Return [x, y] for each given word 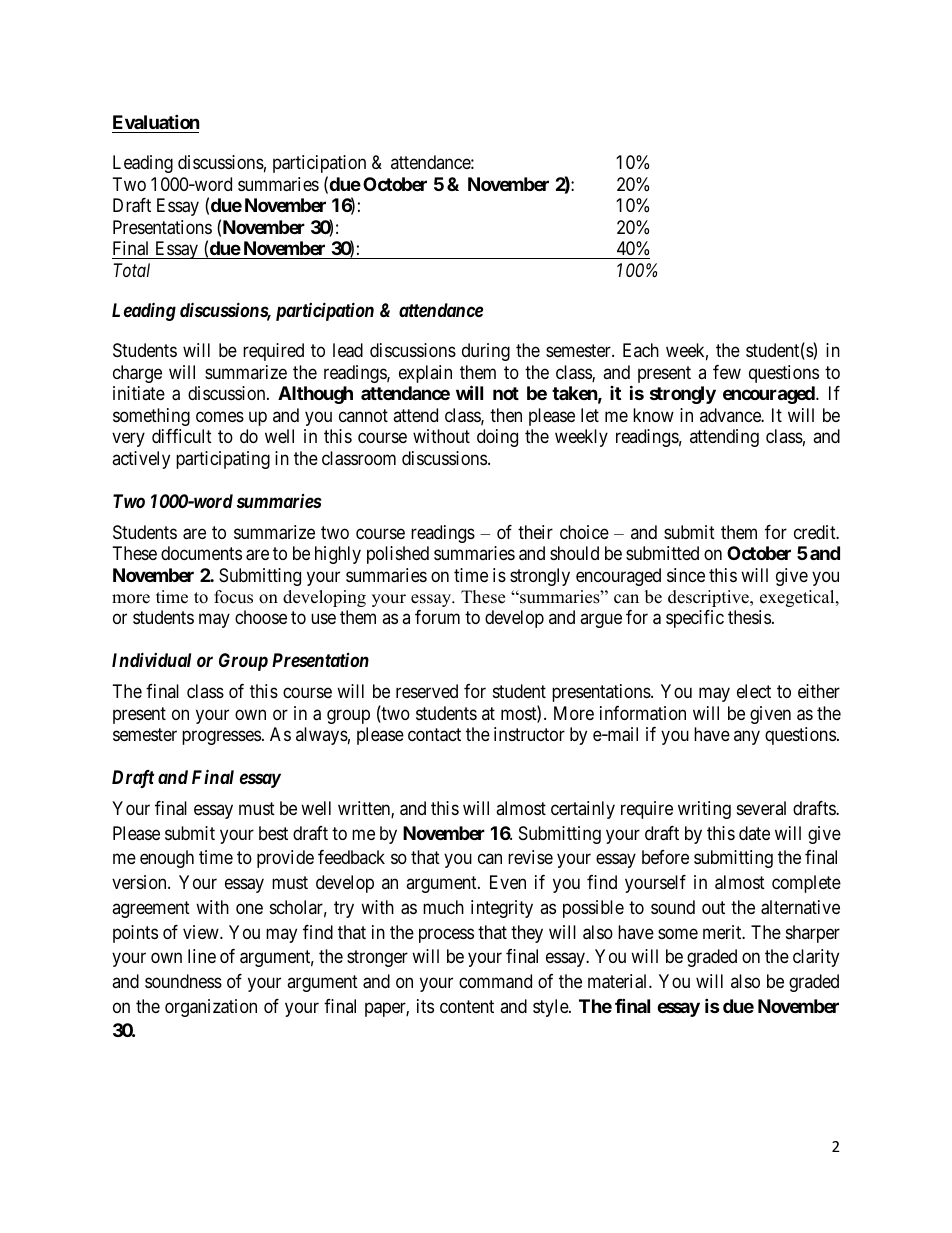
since [686, 575]
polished [398, 555]
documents [201, 553]
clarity [816, 958]
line [202, 956]
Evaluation [156, 121]
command [495, 981]
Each [641, 350]
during [486, 352]
